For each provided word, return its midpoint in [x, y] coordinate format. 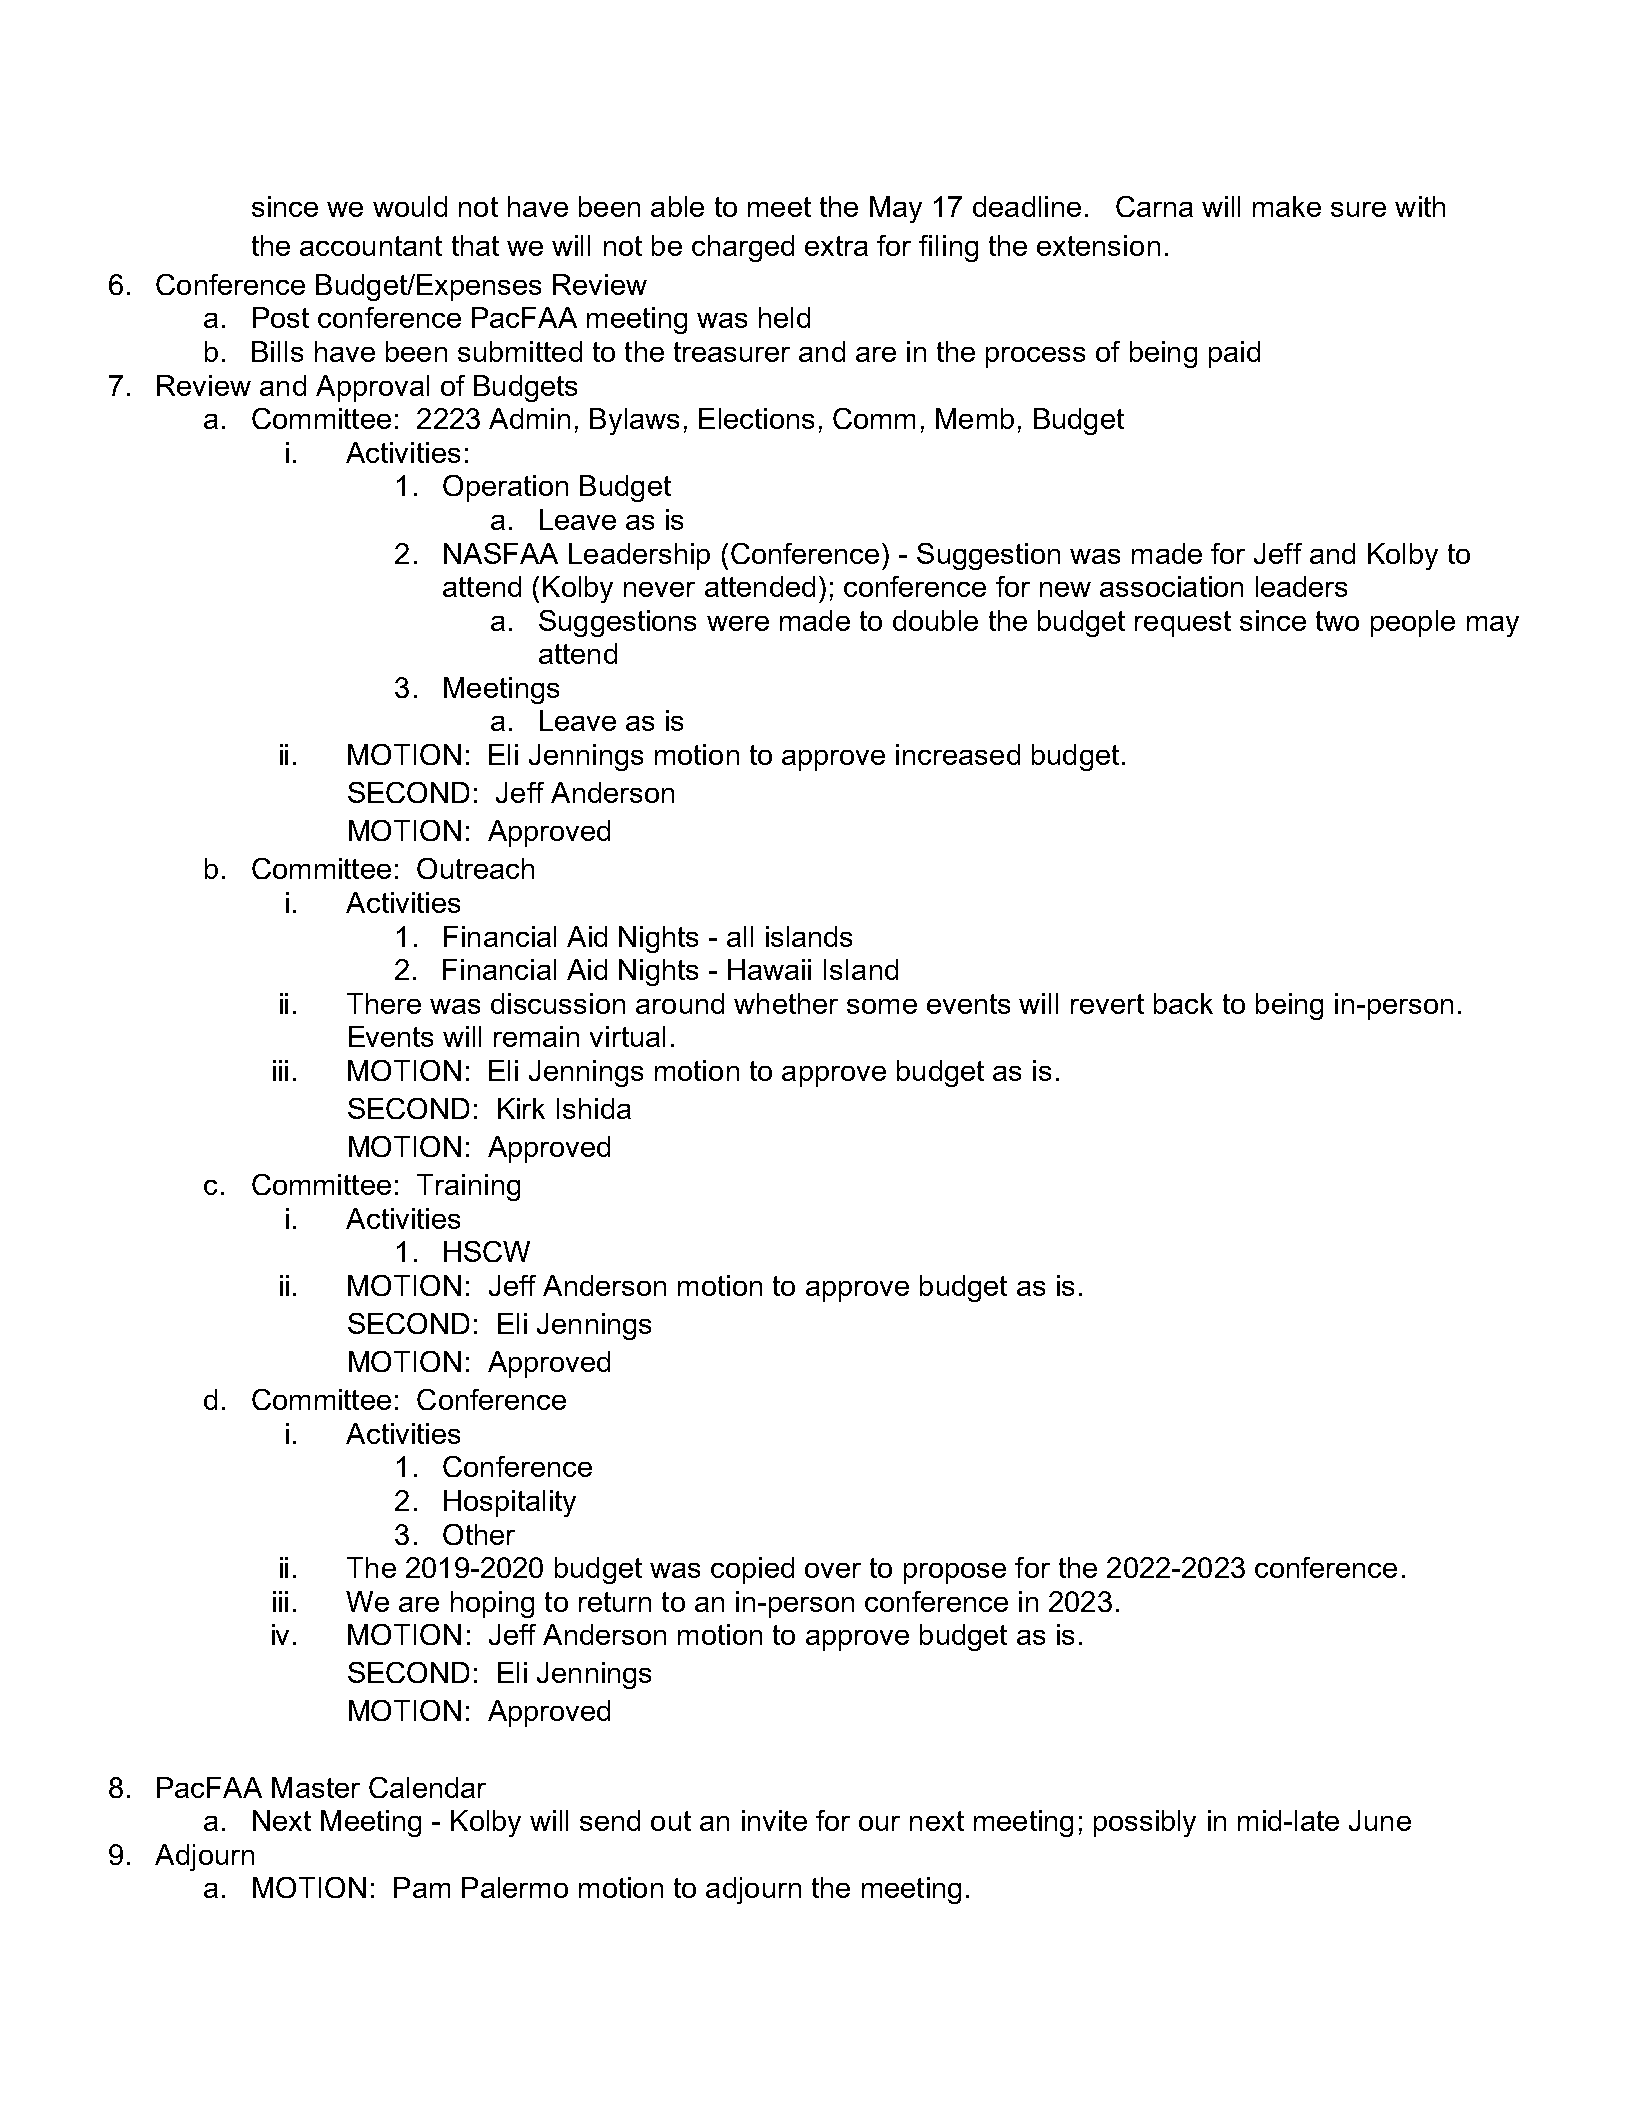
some [882, 1006]
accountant [371, 246]
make [1287, 206]
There [384, 1003]
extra [836, 246]
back [1183, 1003]
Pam [422, 1887]
